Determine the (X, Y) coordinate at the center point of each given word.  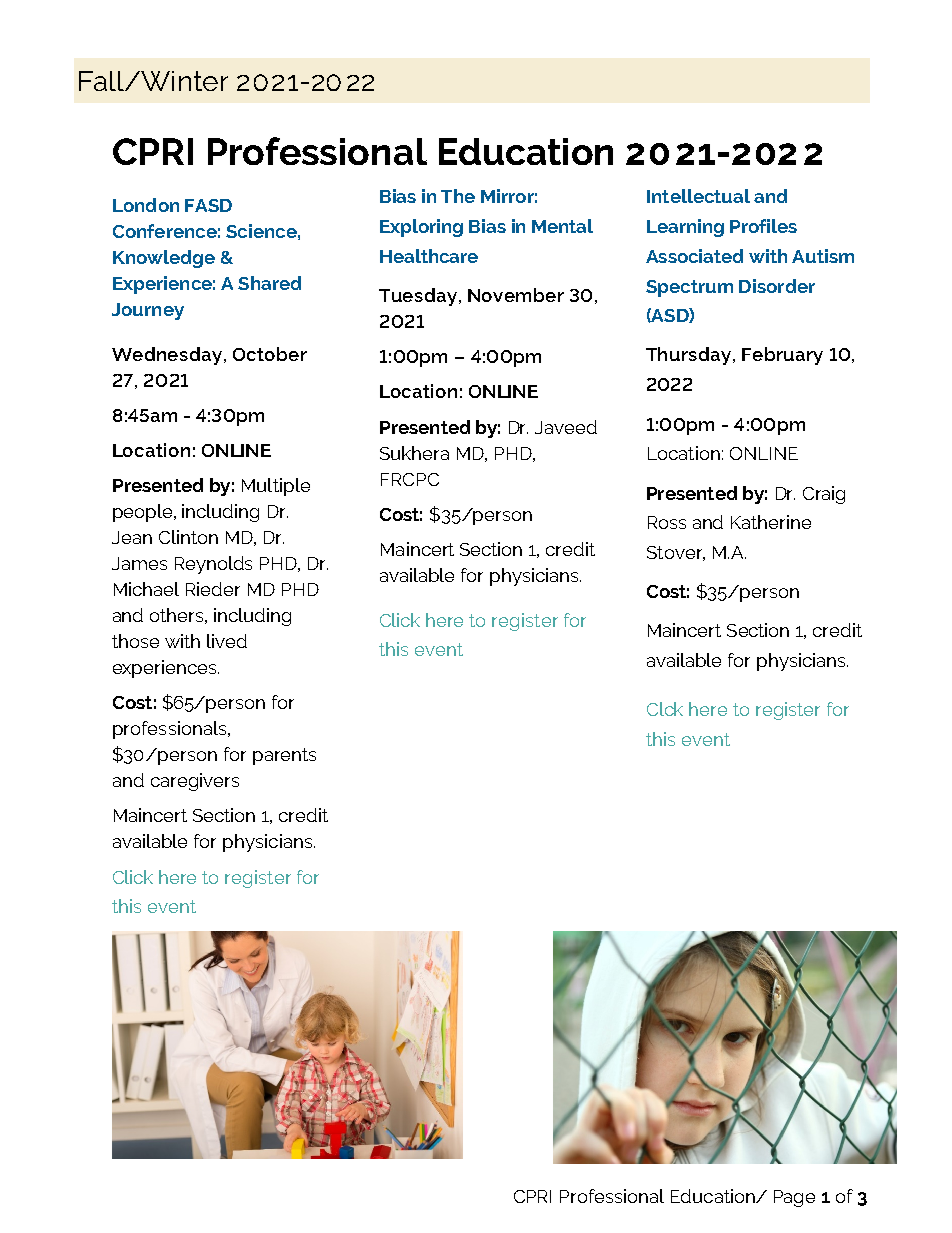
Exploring (421, 228)
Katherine (771, 522)
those (135, 641)
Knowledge (164, 259)
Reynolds (213, 565)
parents (284, 756)
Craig (824, 495)
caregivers (195, 782)
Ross (667, 522)
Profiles (763, 226)
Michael (146, 589)
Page (794, 1198)
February (782, 356)
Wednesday (168, 356)
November (516, 295)
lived (227, 641)
